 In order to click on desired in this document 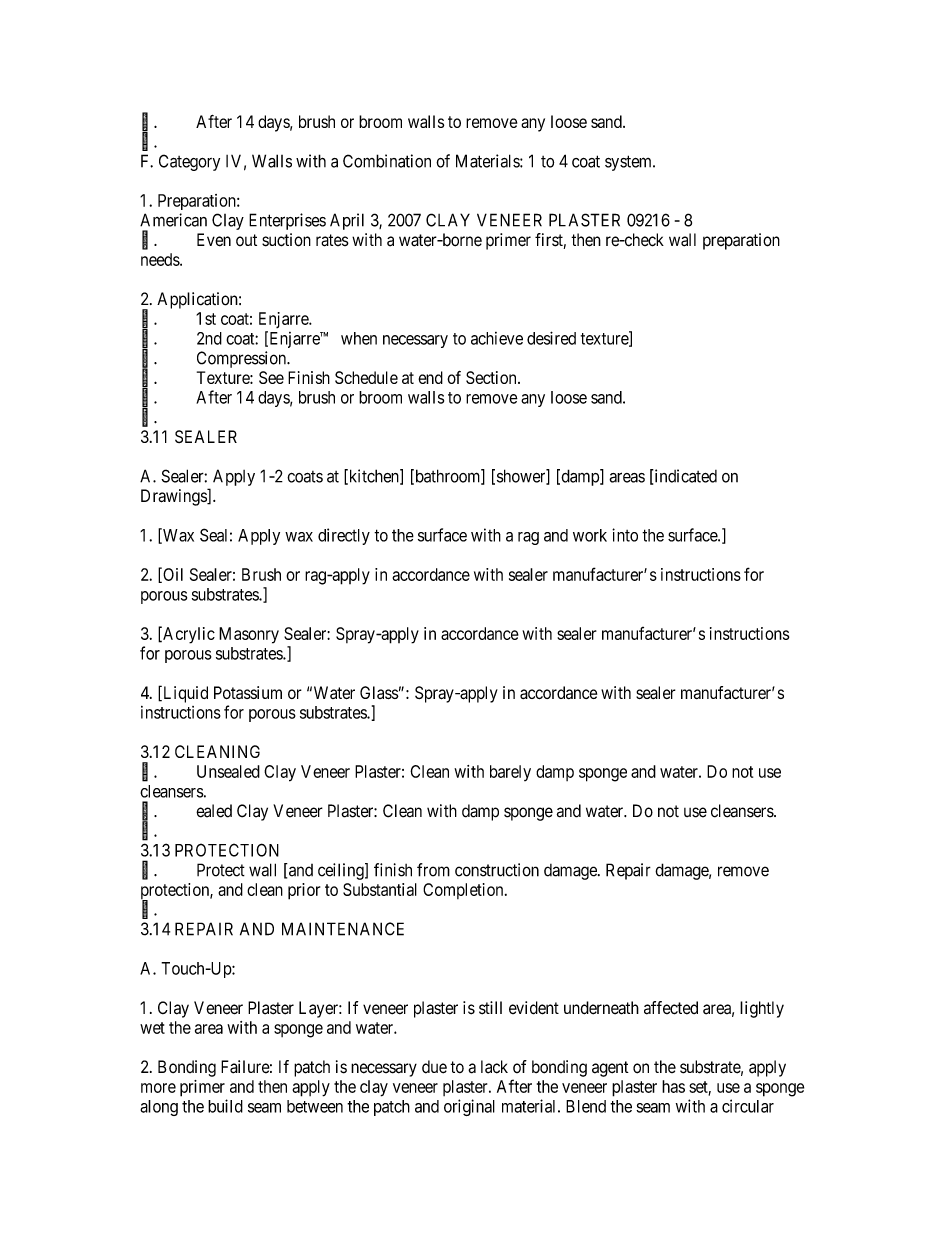, I will do `click(551, 338)`.
